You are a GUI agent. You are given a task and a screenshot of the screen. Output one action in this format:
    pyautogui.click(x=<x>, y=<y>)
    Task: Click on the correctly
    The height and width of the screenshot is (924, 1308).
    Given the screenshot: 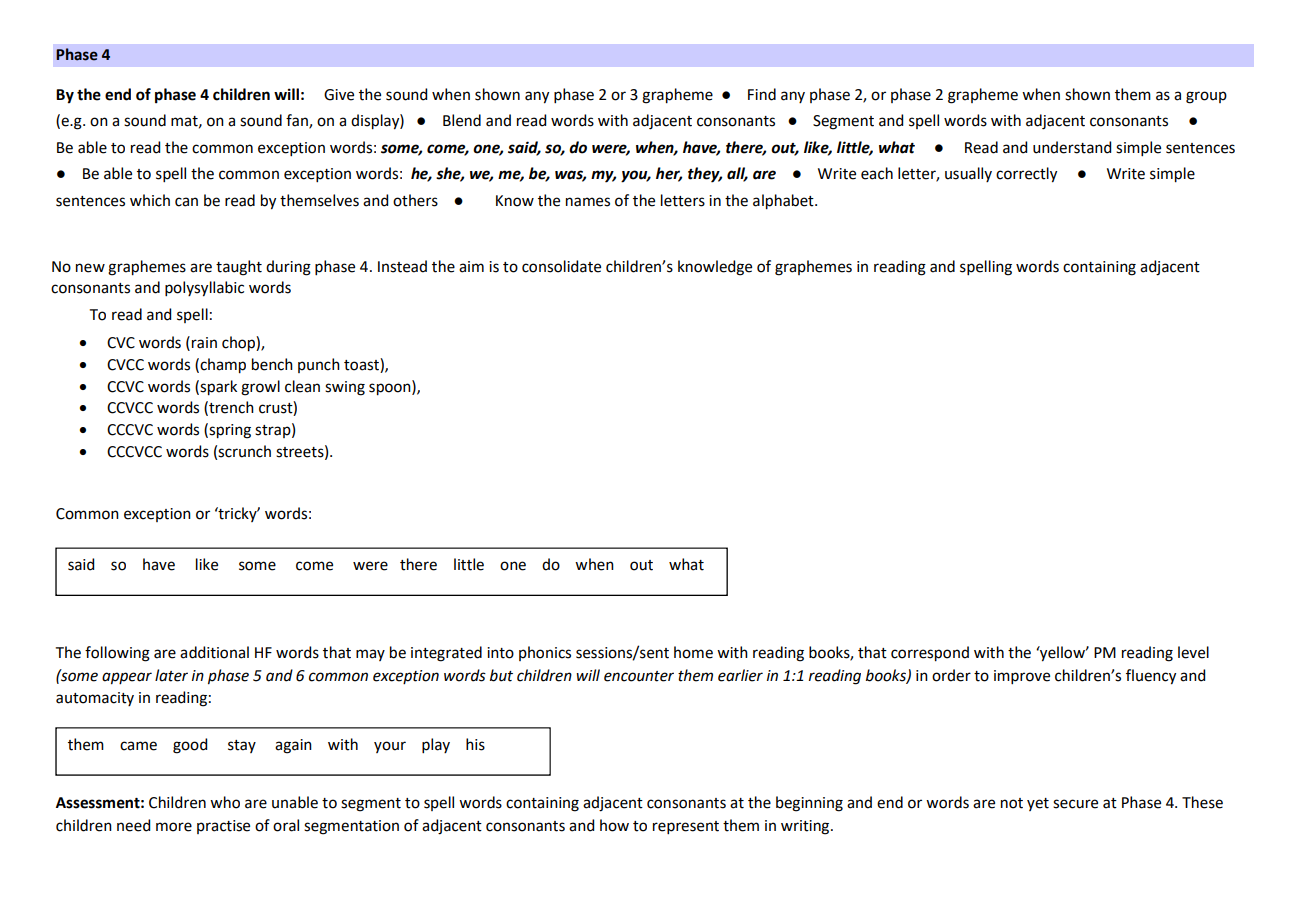 What is the action you would take?
    pyautogui.click(x=1026, y=175)
